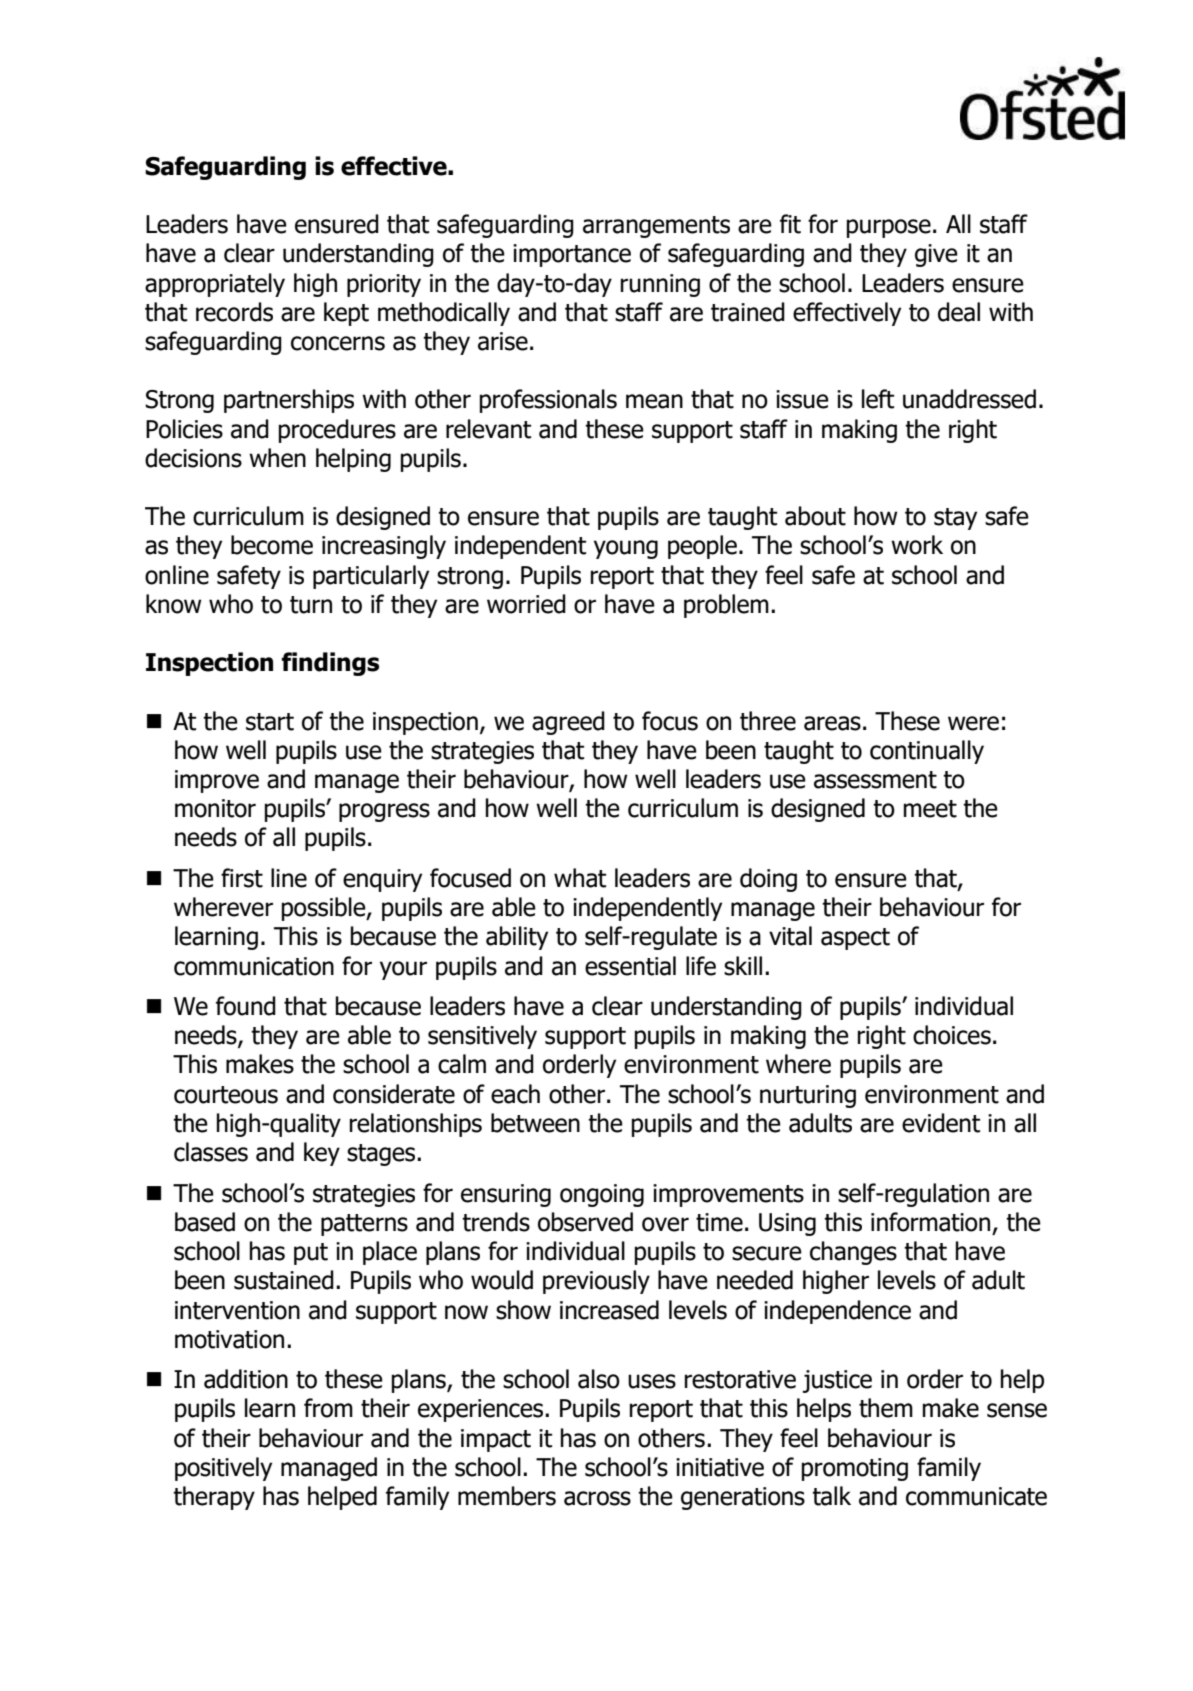  What do you see at coordinates (855, 1469) in the screenshot?
I see `promoting` at bounding box center [855, 1469].
